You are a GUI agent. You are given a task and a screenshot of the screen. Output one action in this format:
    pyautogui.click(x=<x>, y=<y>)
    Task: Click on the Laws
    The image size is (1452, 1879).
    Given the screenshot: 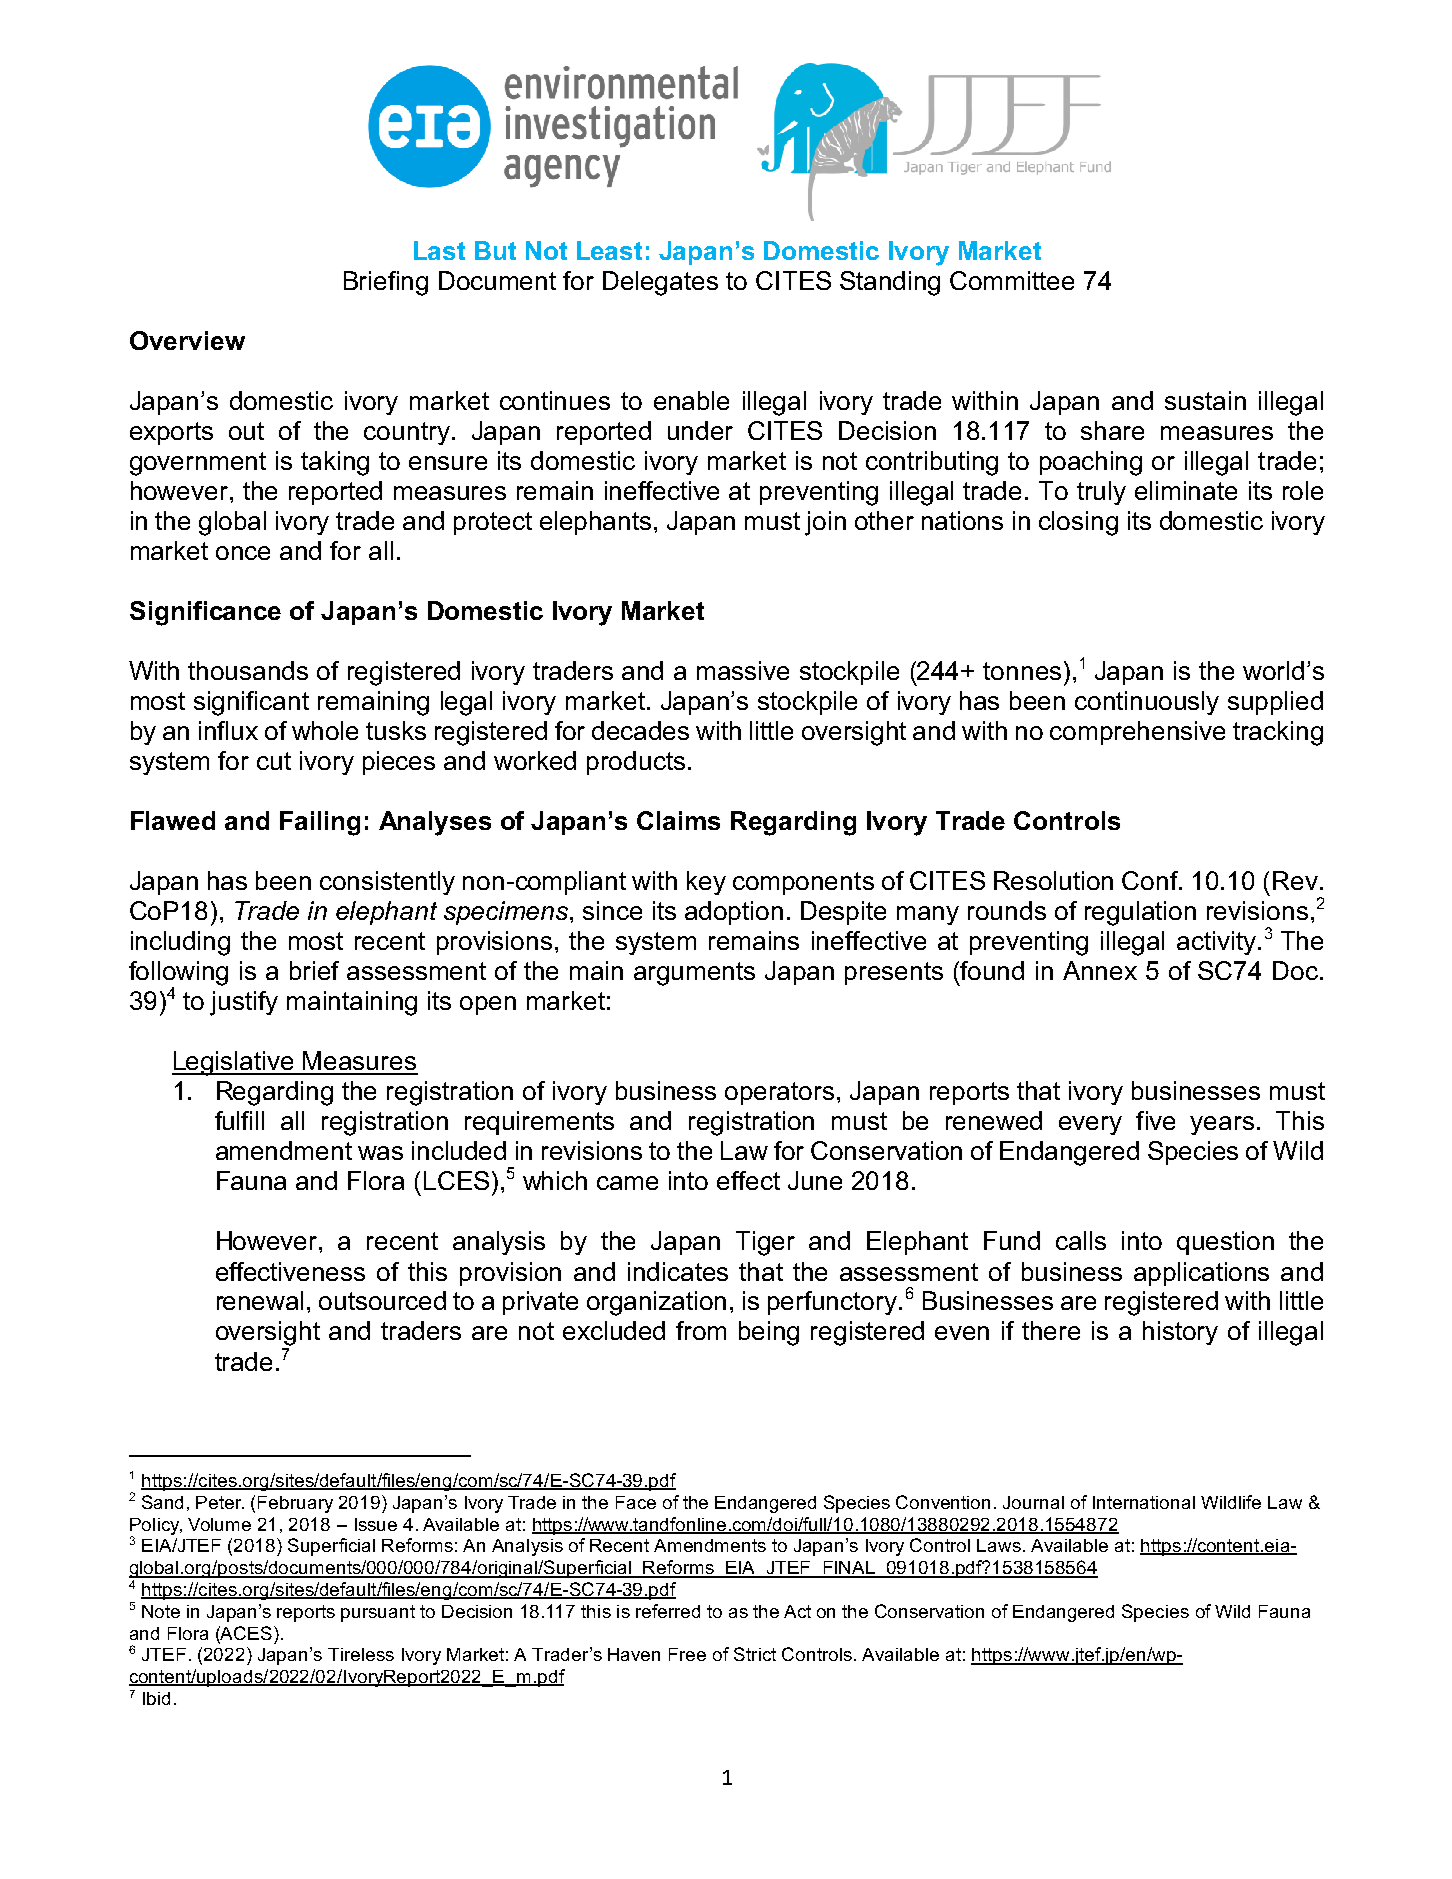 What is the action you would take?
    pyautogui.click(x=999, y=1545)
